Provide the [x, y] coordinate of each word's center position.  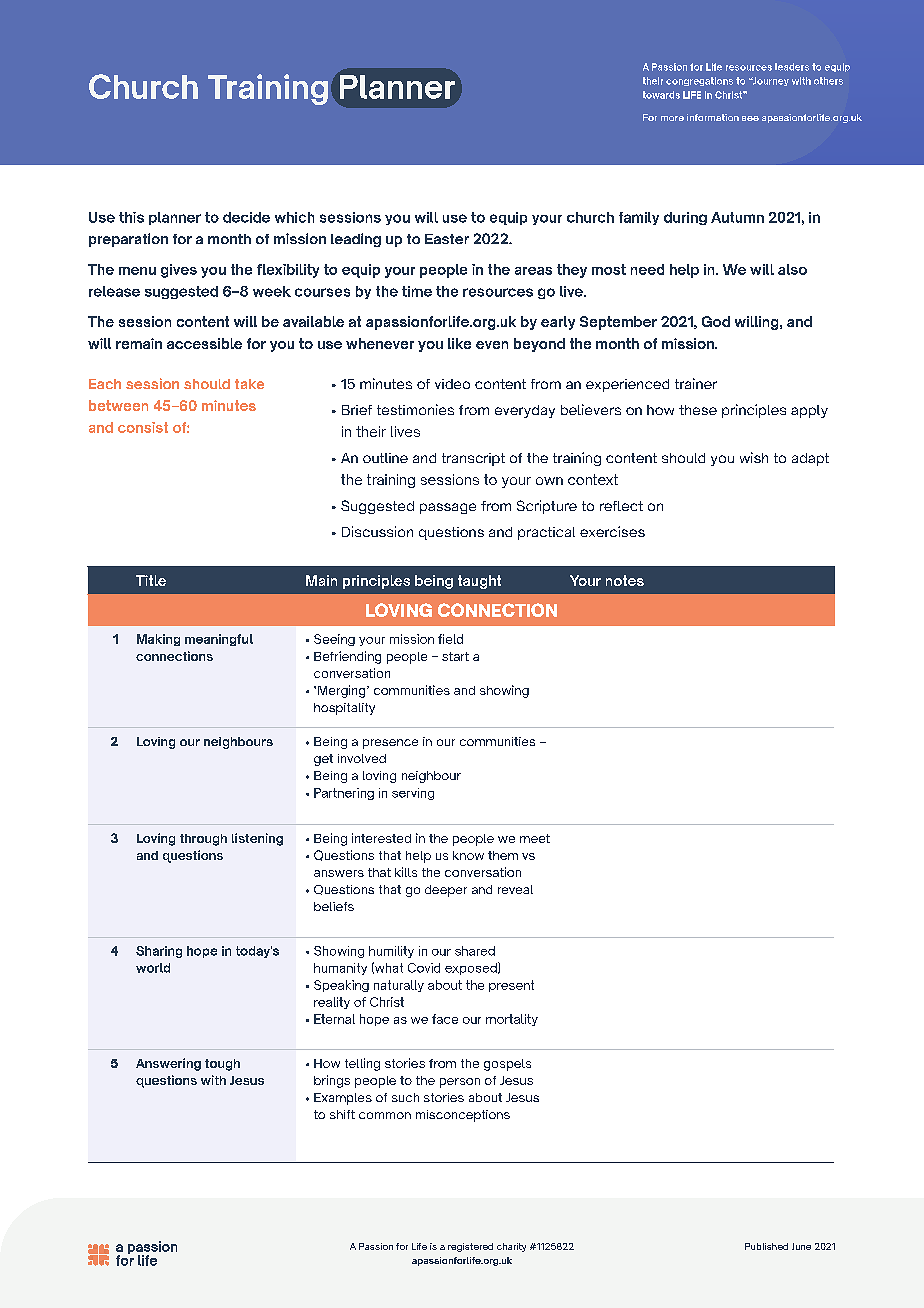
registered [470, 1247]
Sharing [159, 952]
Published [766, 1246]
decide [246, 217]
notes [625, 580]
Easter [447, 239]
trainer [696, 383]
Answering [168, 1064]
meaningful [219, 640]
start [455, 656]
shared [475, 951]
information [713, 117]
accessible [204, 343]
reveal [515, 889]
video [452, 384]
